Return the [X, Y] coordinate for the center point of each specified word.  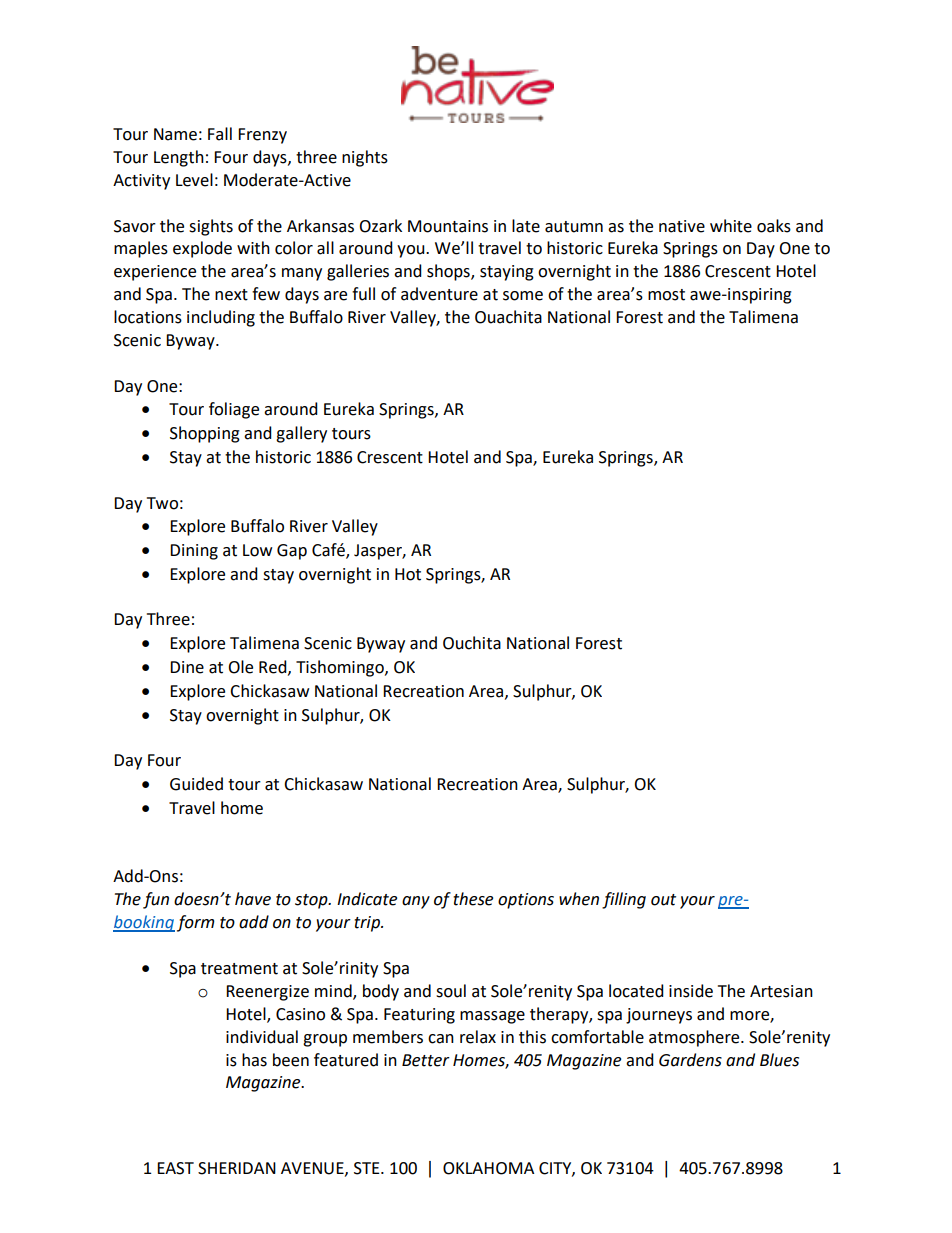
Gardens [690, 1060]
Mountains [448, 226]
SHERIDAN [237, 1168]
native [682, 226]
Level [194, 180]
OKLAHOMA [488, 1168]
